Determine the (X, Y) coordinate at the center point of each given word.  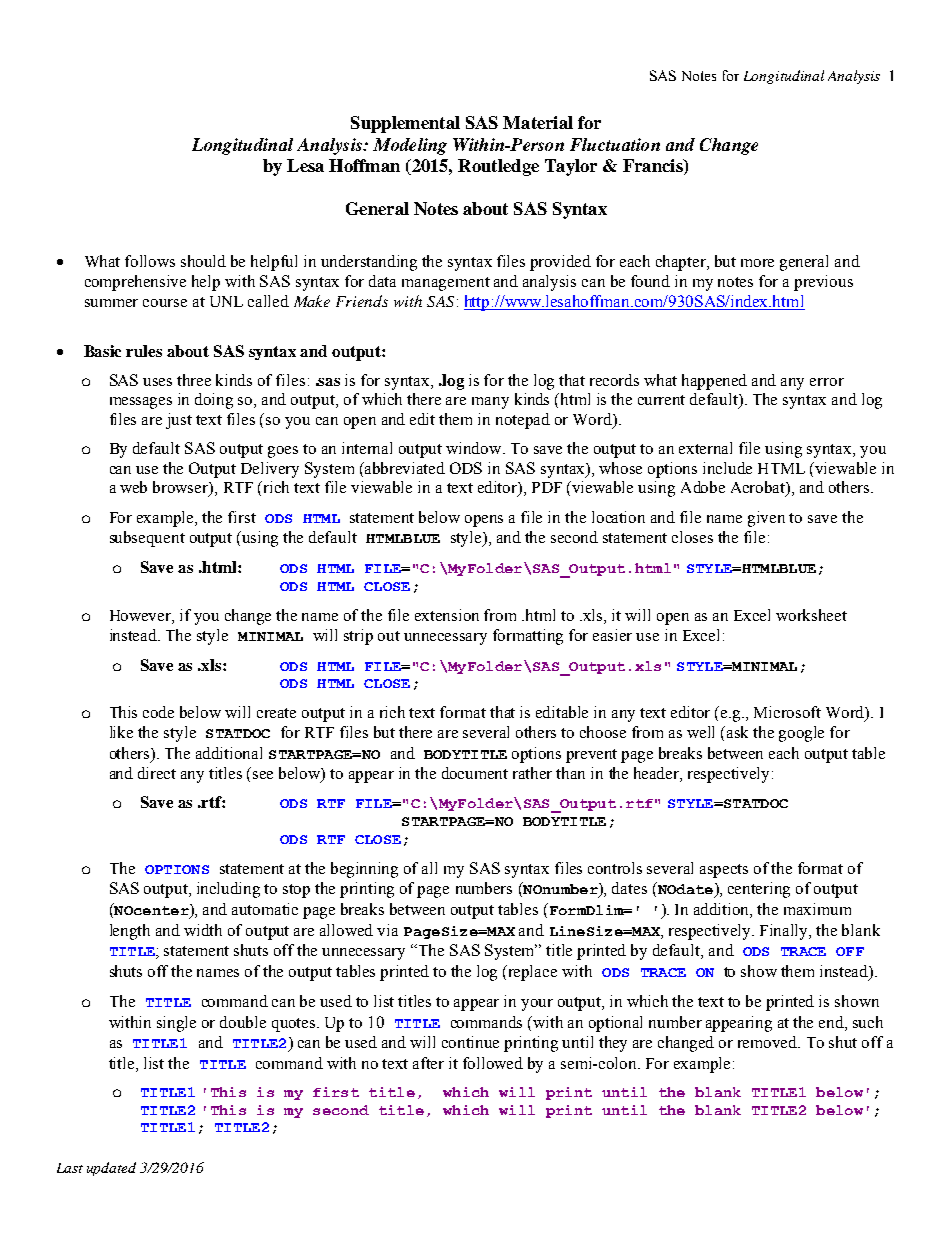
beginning (364, 870)
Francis (654, 167)
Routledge (498, 167)
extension (447, 615)
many (490, 403)
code (158, 712)
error (827, 382)
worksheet (811, 615)
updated (111, 1169)
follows (150, 261)
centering (759, 890)
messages (141, 403)
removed (769, 1042)
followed (493, 1063)
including (228, 890)
